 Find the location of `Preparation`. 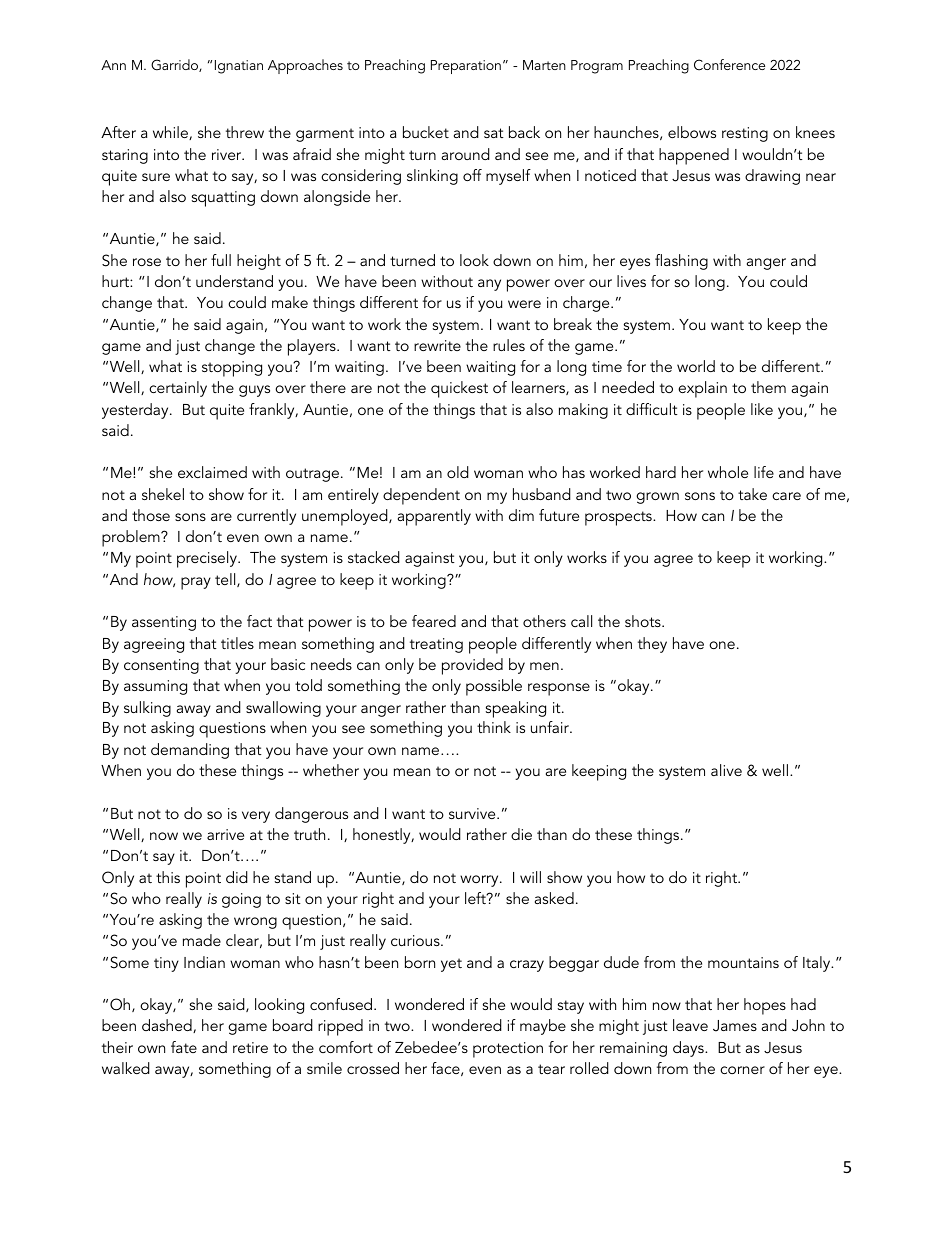

Preparation is located at coordinates (466, 67).
